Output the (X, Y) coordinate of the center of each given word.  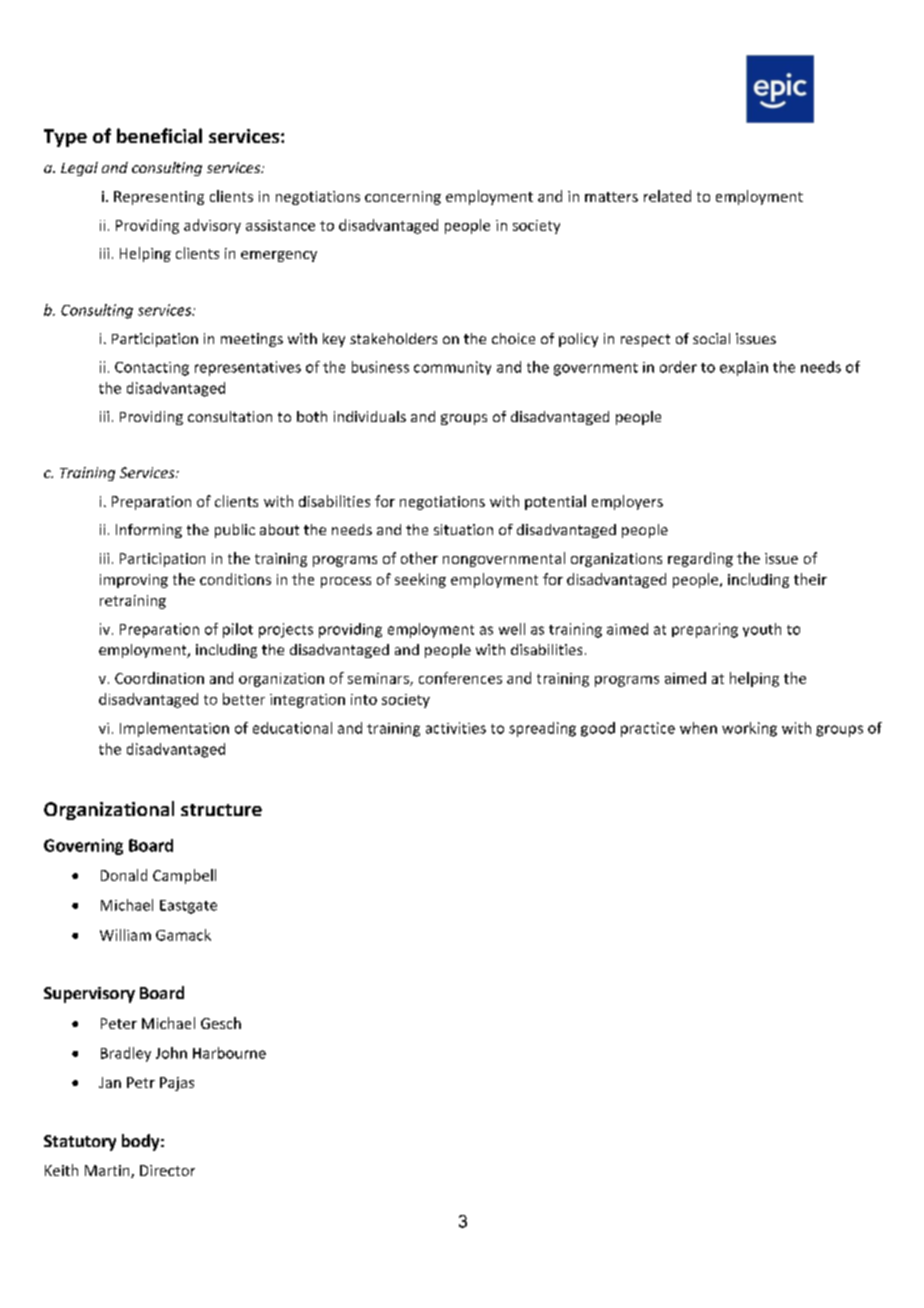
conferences (460, 678)
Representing (159, 198)
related (667, 196)
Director (167, 1170)
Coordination (159, 678)
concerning (403, 198)
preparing (705, 630)
